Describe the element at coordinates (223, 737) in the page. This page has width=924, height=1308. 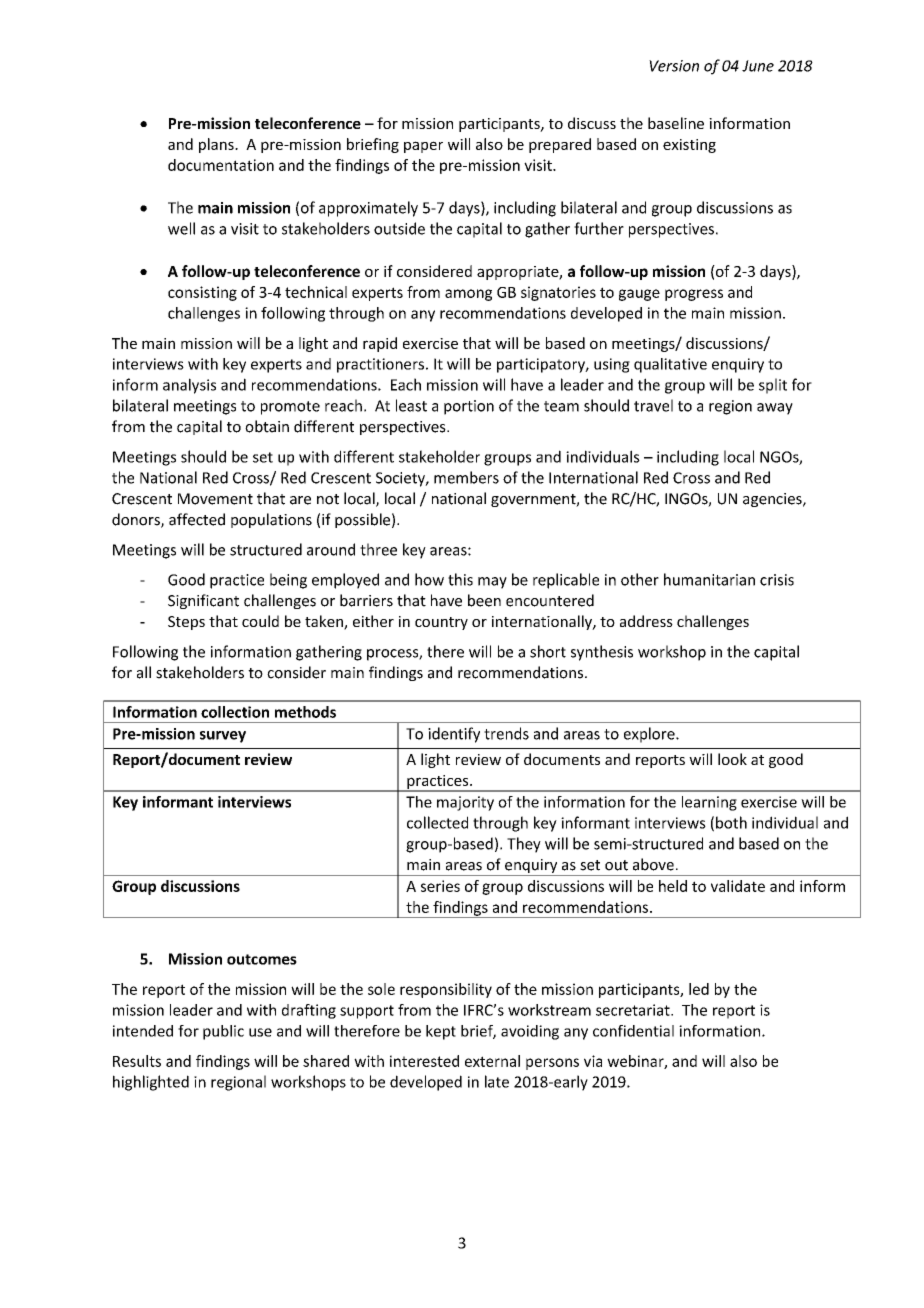
I see `survey` at that location.
